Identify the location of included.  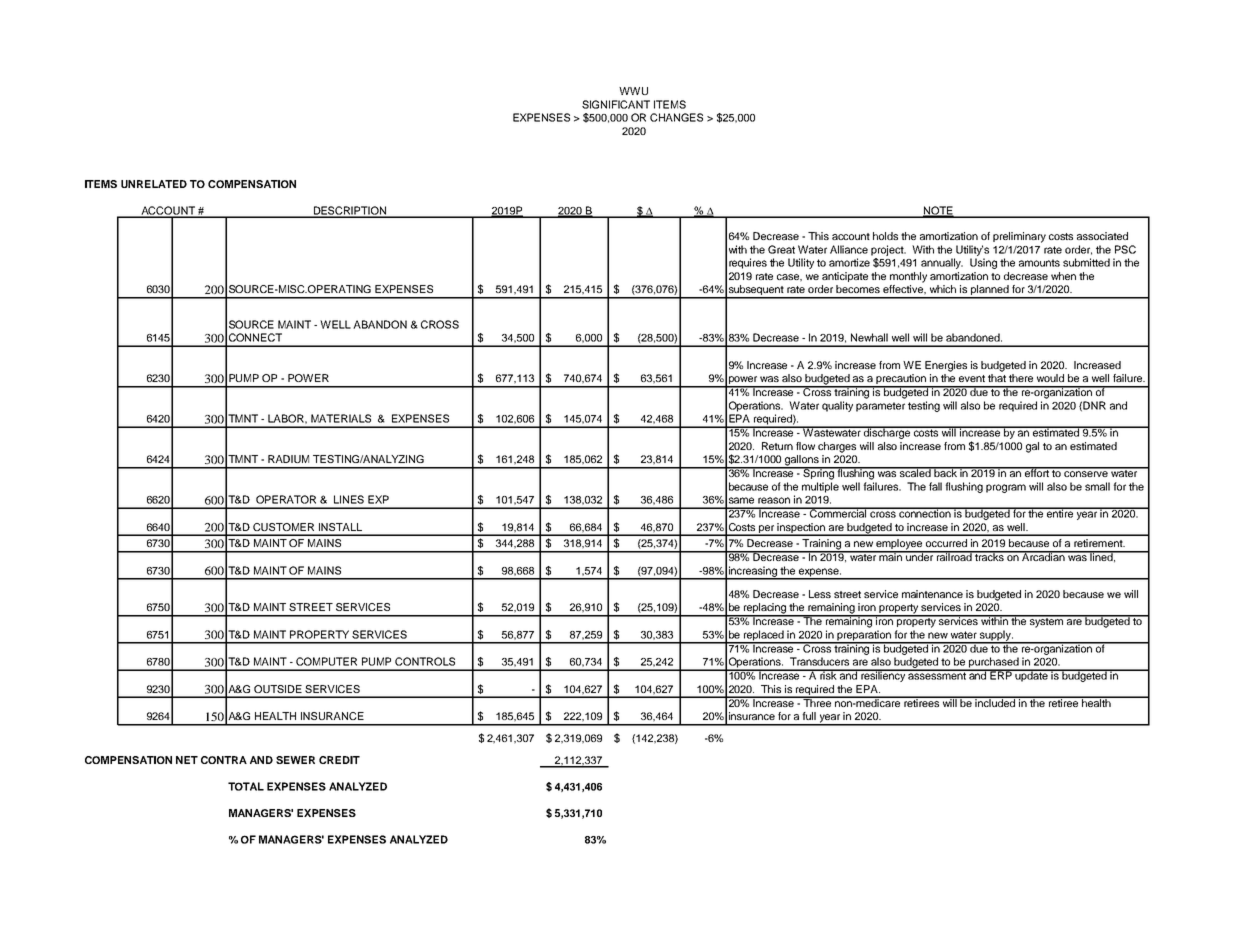
(996, 702).
